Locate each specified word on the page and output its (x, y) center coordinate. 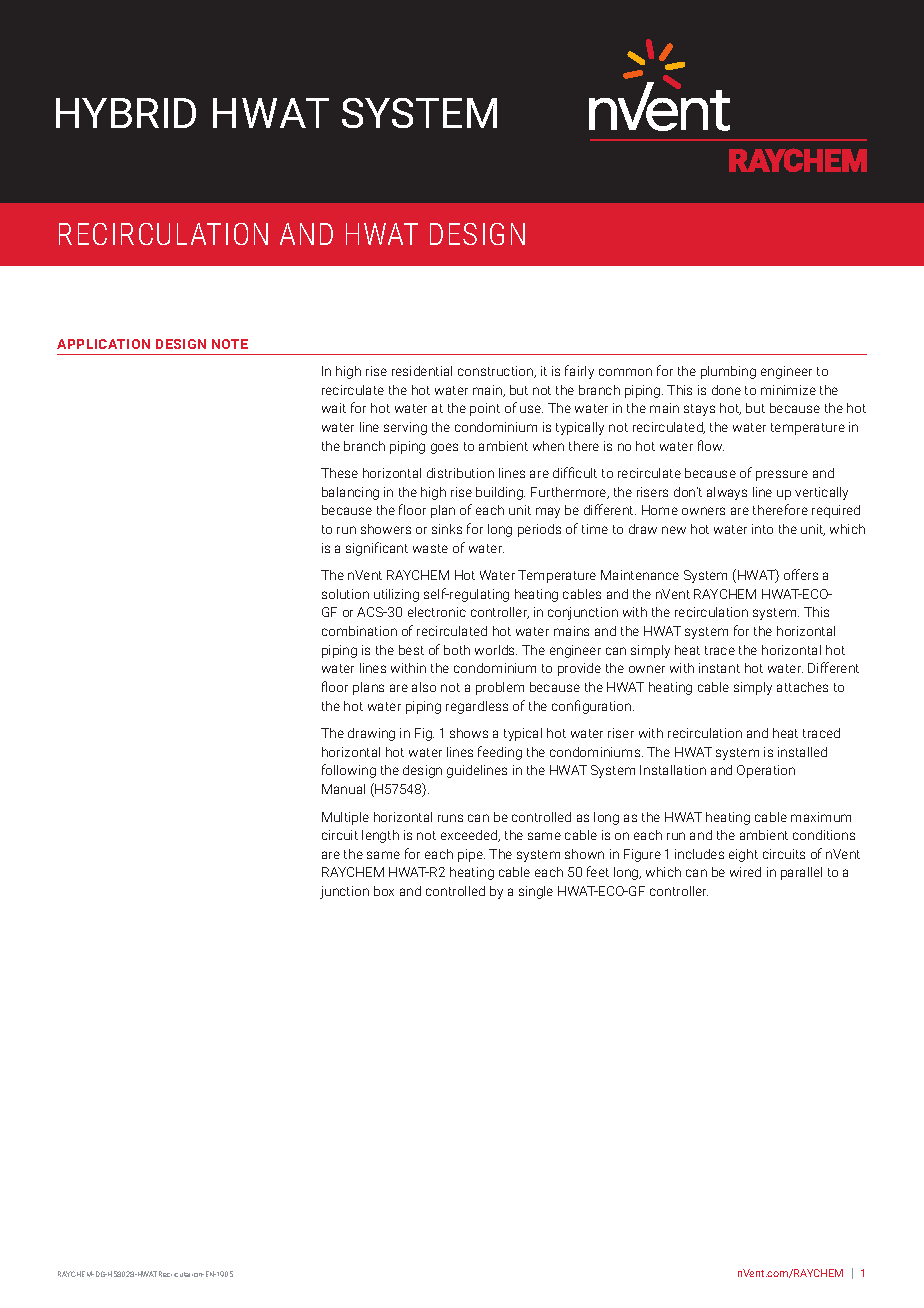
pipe (471, 855)
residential (422, 371)
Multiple (345, 818)
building (500, 493)
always (727, 493)
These (339, 473)
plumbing (728, 372)
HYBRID (126, 113)
